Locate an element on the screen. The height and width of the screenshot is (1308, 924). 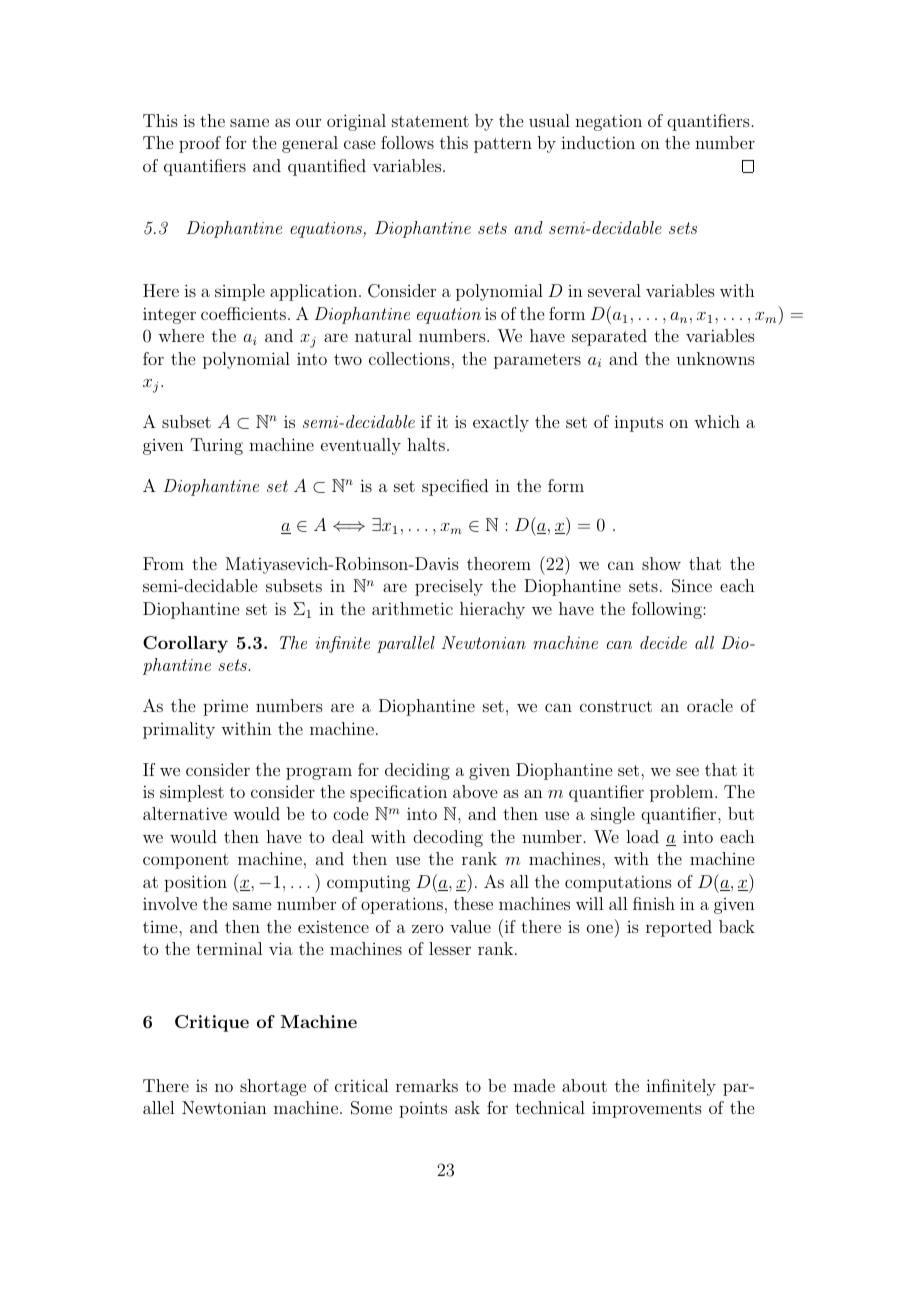
negation is located at coordinates (608, 122).
